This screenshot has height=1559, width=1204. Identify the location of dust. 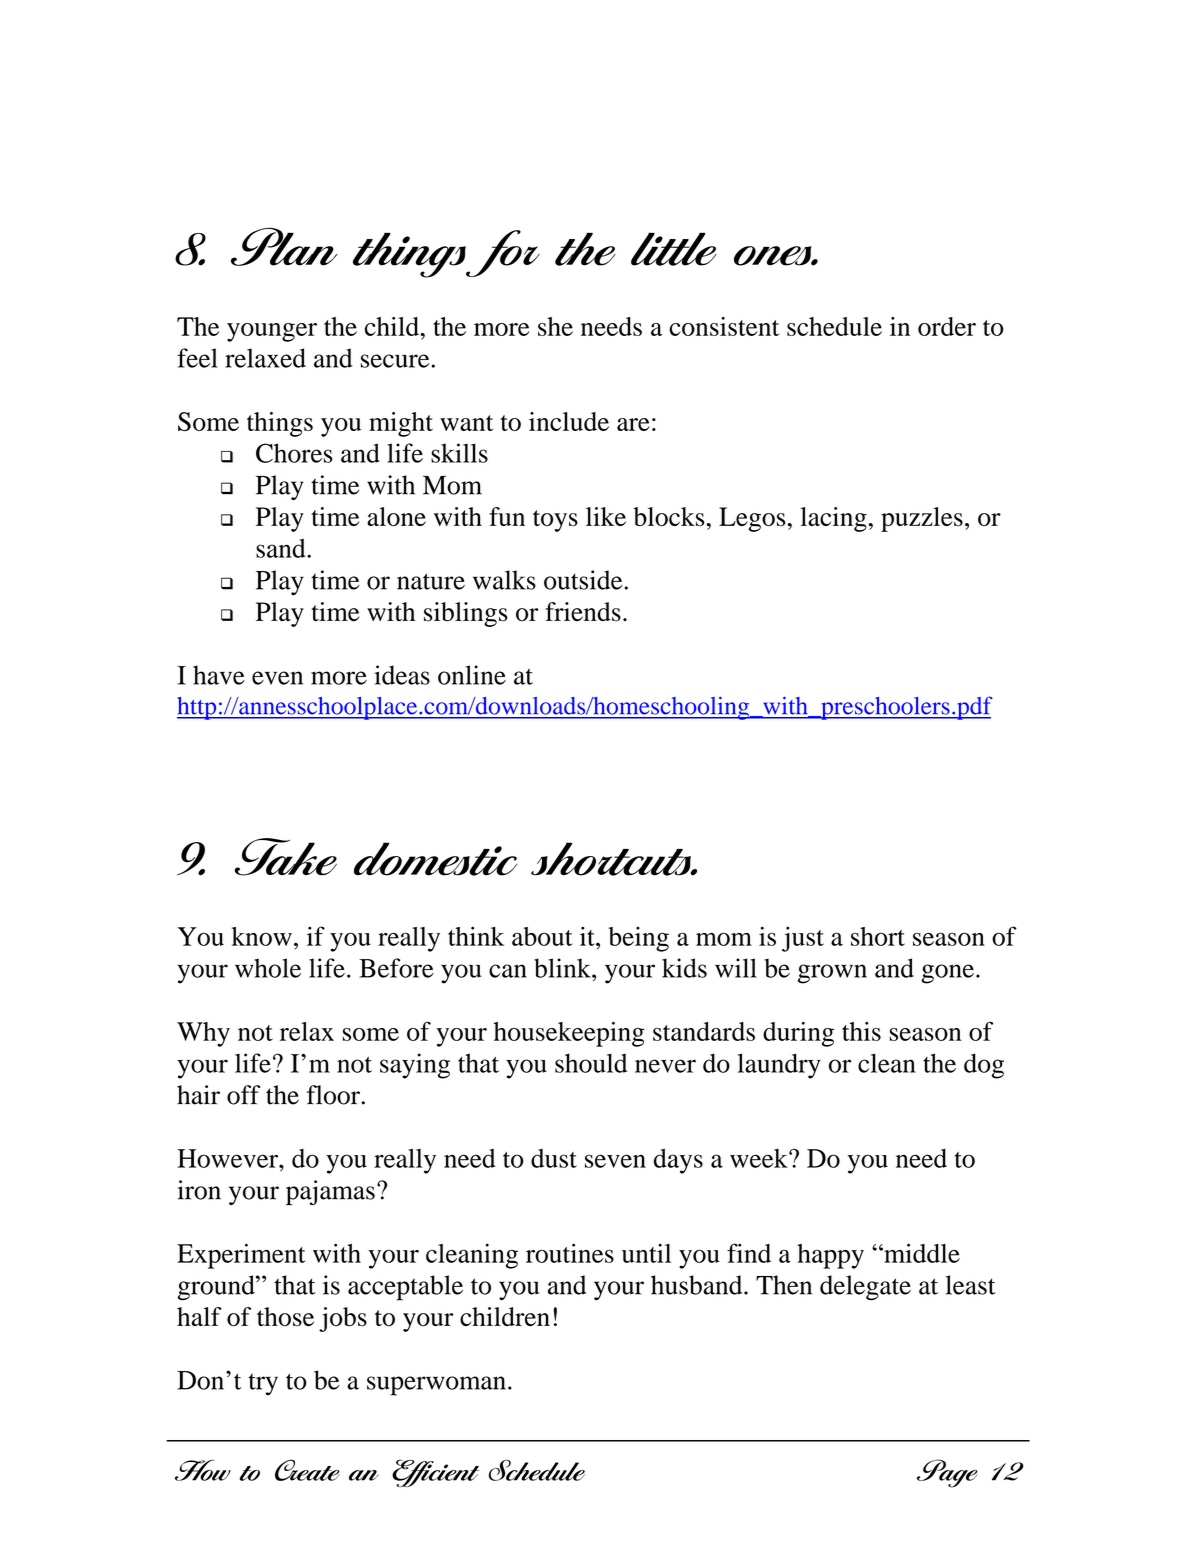
(554, 1158).
